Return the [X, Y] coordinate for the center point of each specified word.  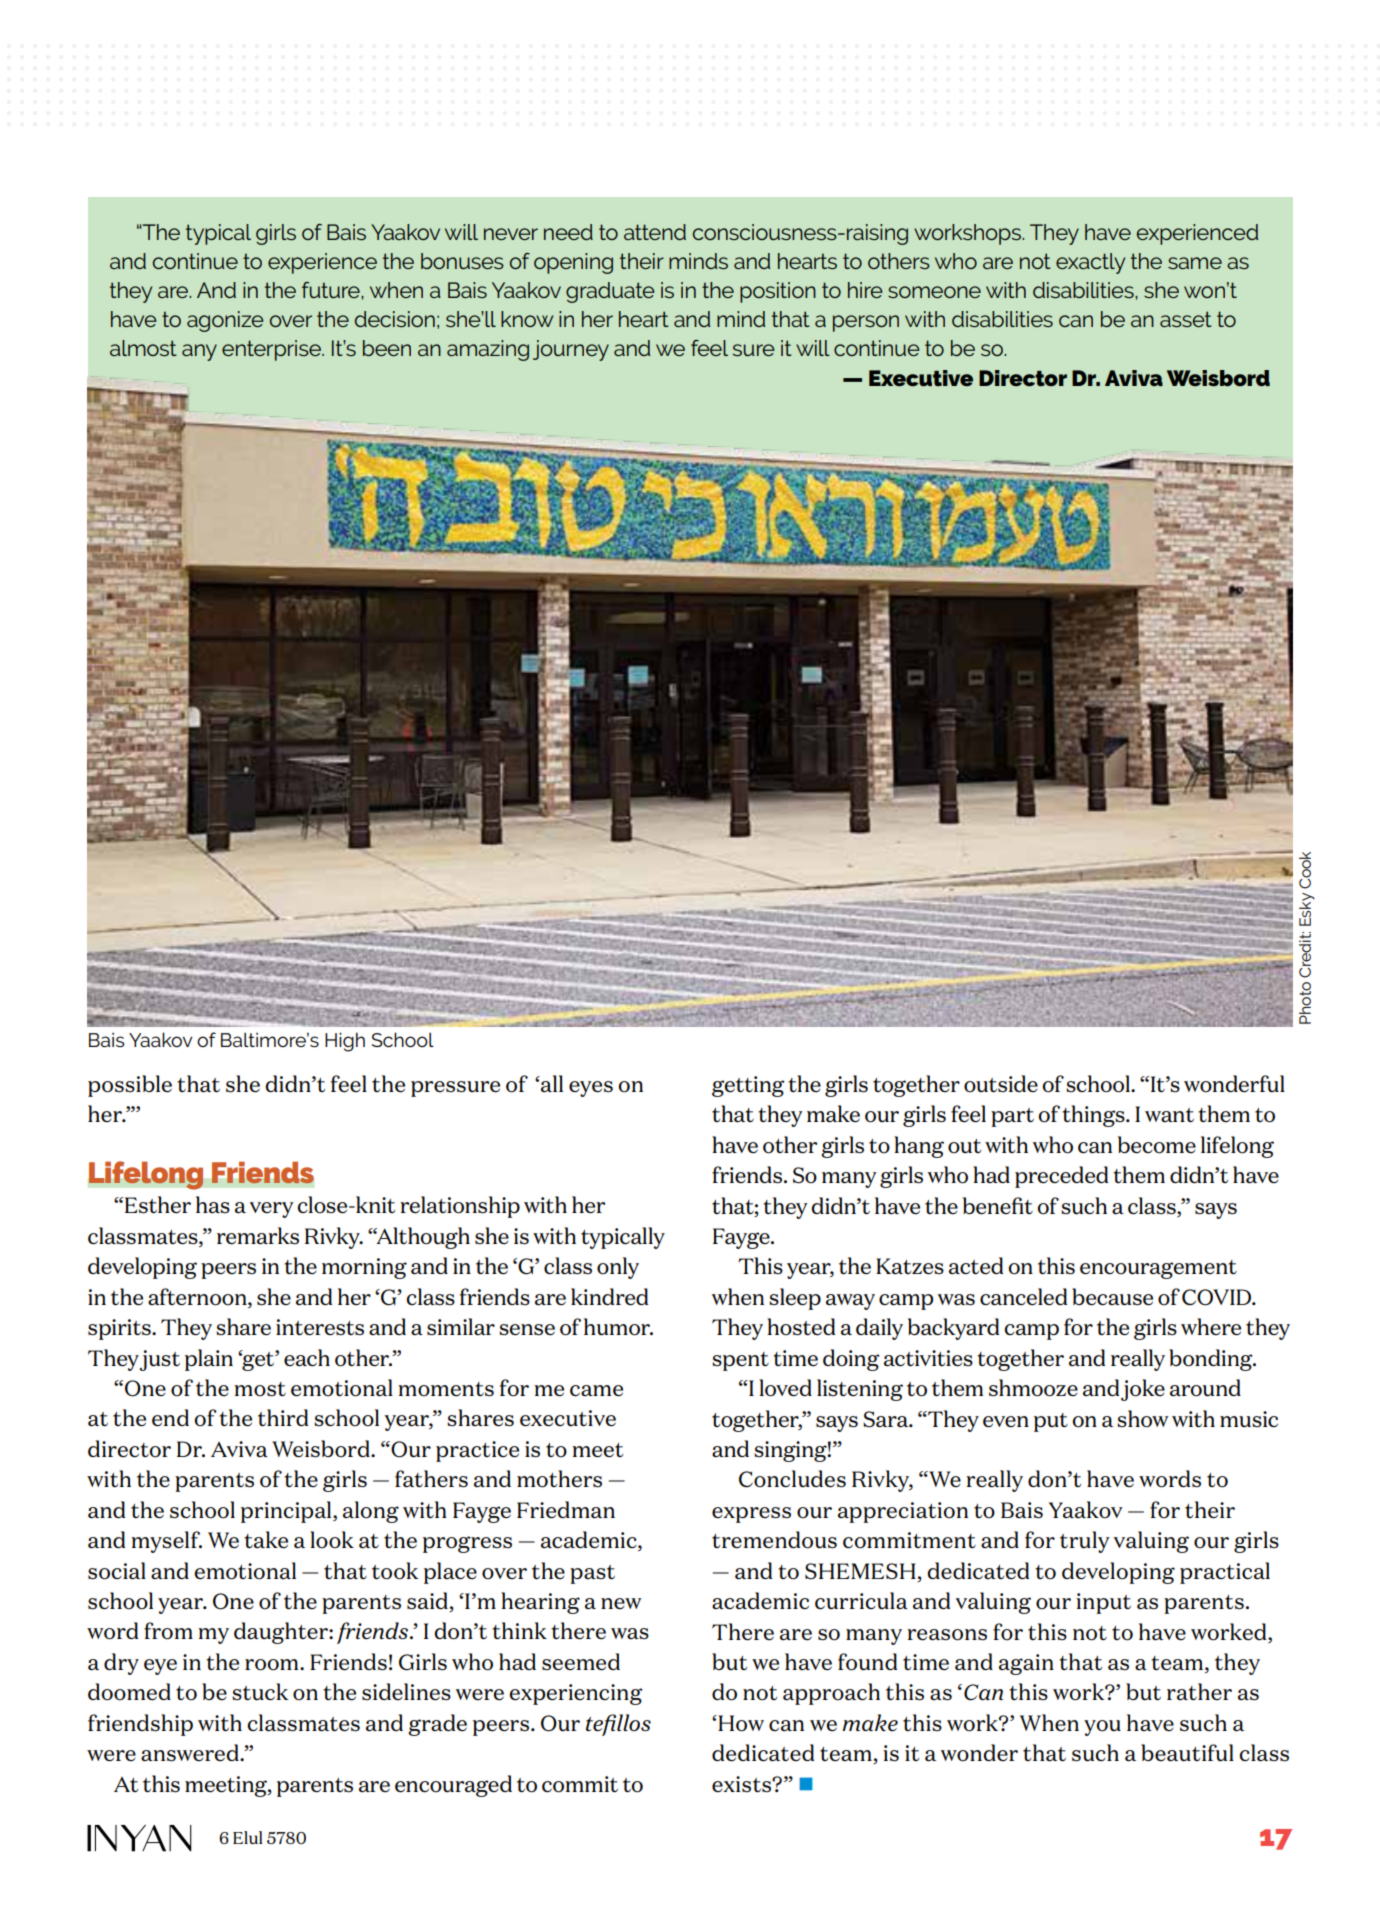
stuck [260, 1692]
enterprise [272, 350]
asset [1186, 319]
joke [1143, 1390]
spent [740, 1361]
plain [209, 1360]
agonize [225, 321]
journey [571, 350]
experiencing [575, 1694]
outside [1001, 1084]
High [345, 1042]
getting [748, 1086]
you [1102, 1728]
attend [655, 232]
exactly [1090, 263]
